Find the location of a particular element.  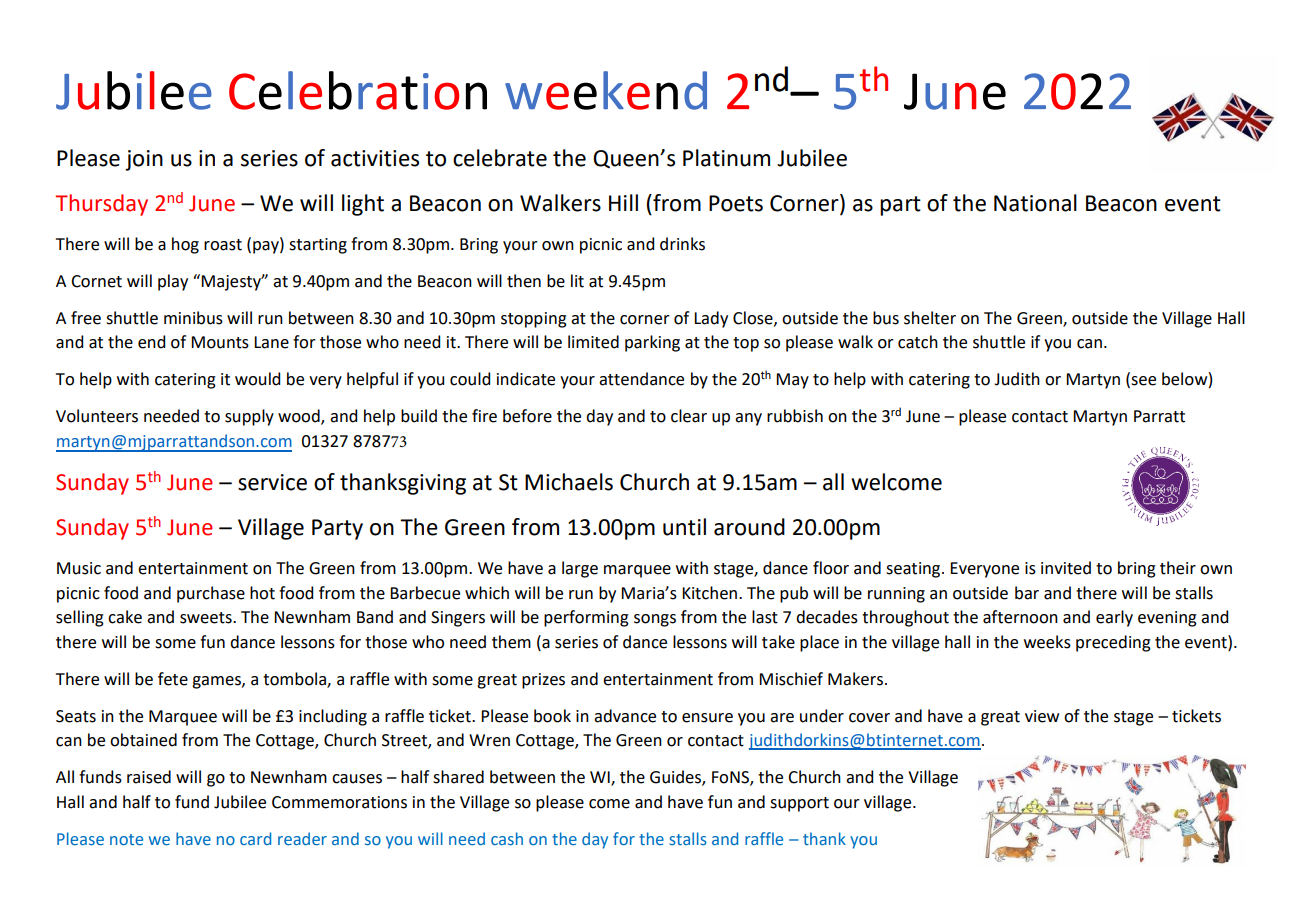

Mounts is located at coordinates (220, 342).
